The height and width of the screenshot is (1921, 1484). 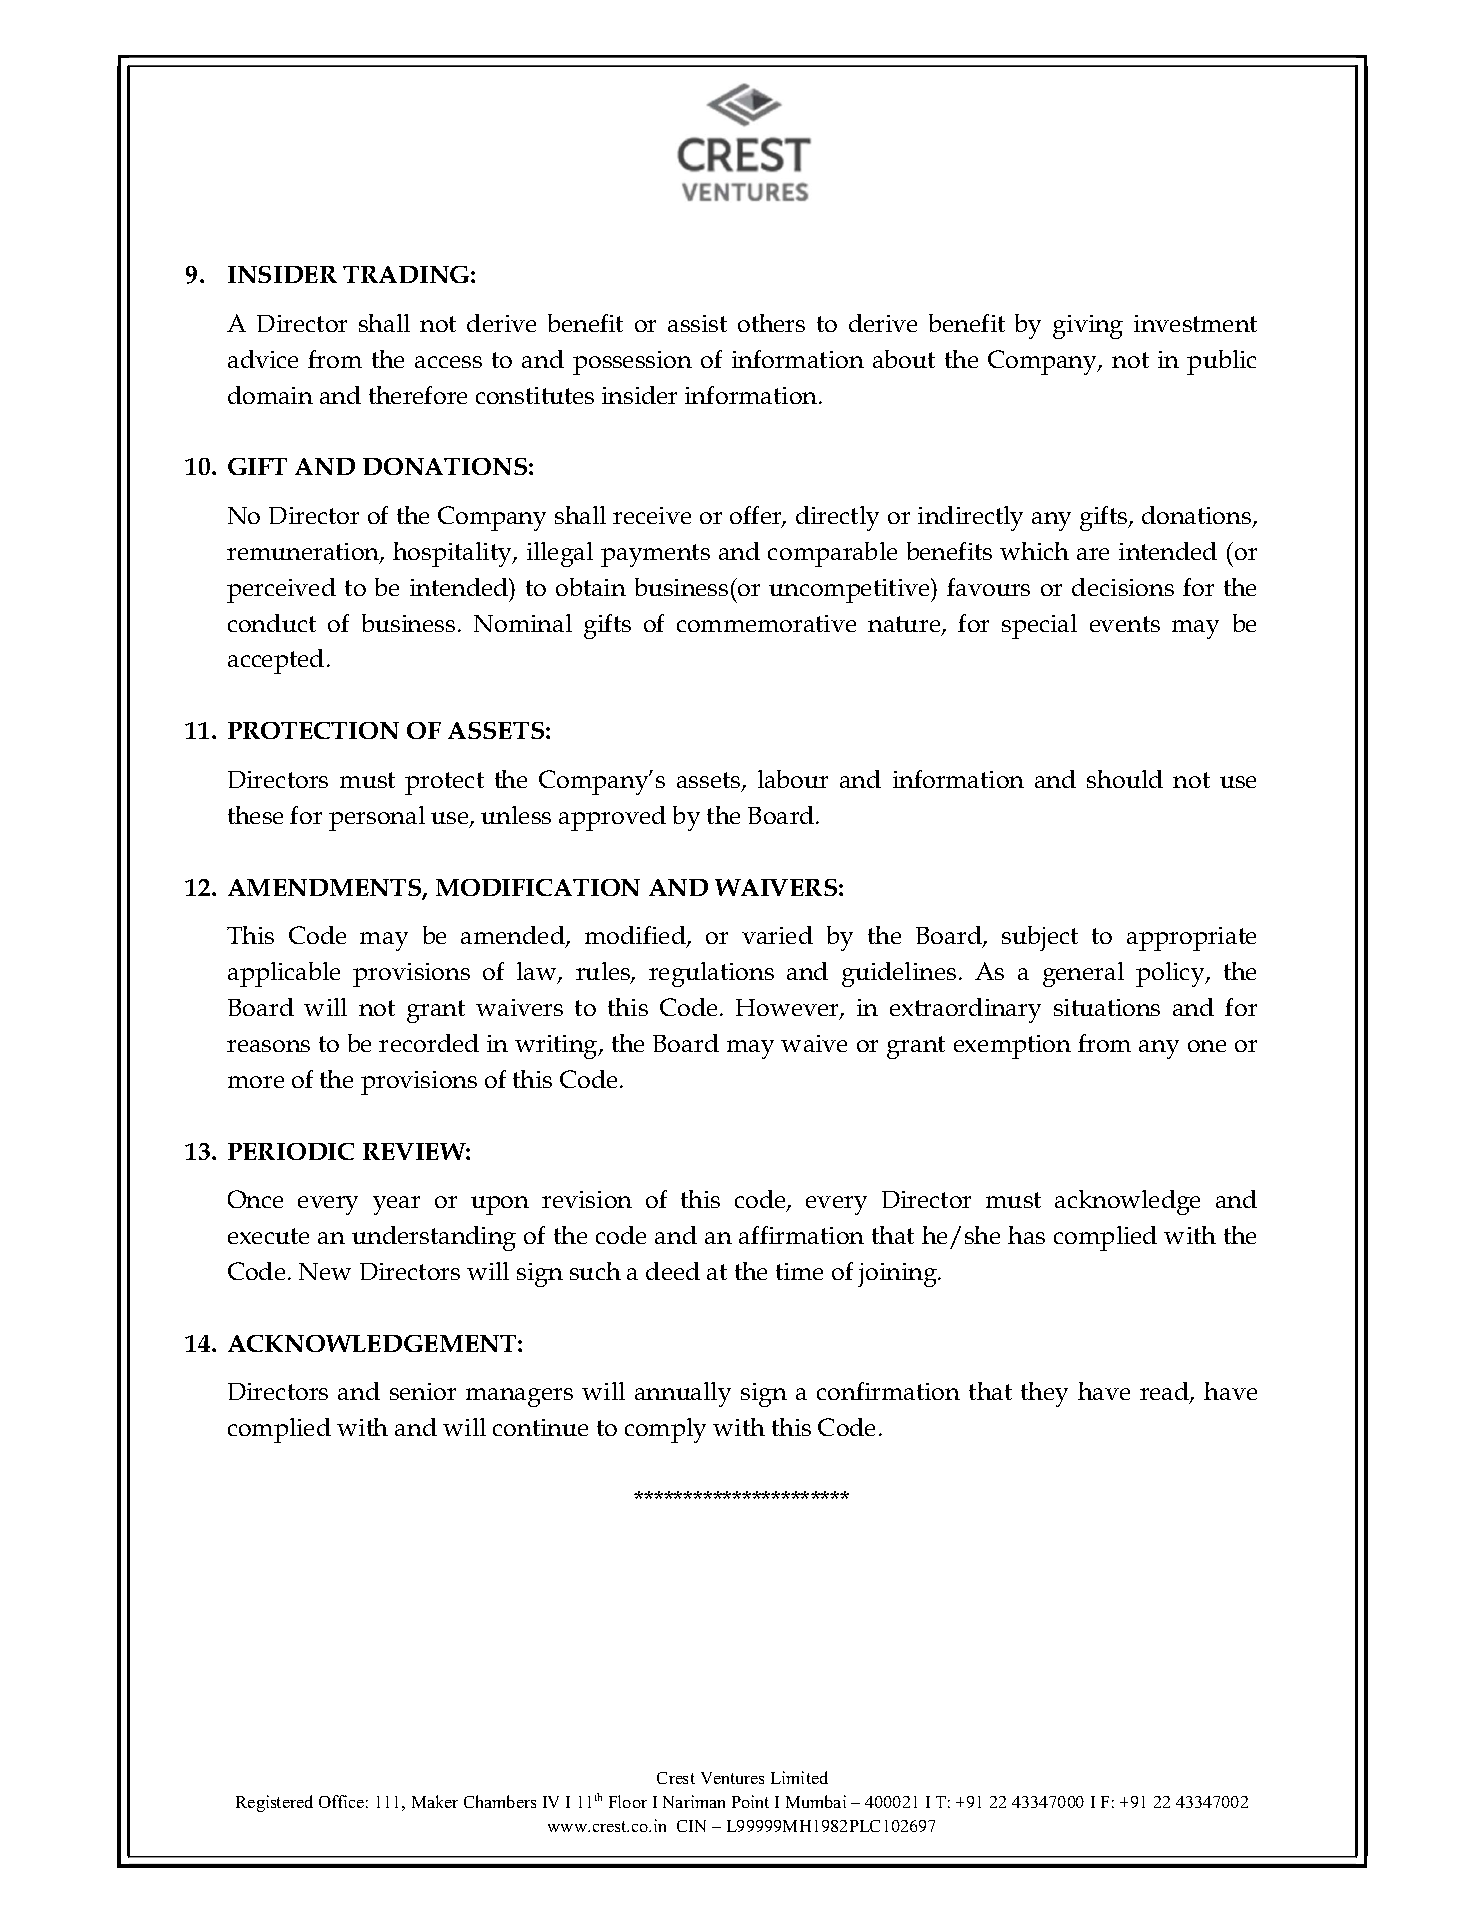 What do you see at coordinates (1088, 327) in the screenshot?
I see `giving` at bounding box center [1088, 327].
